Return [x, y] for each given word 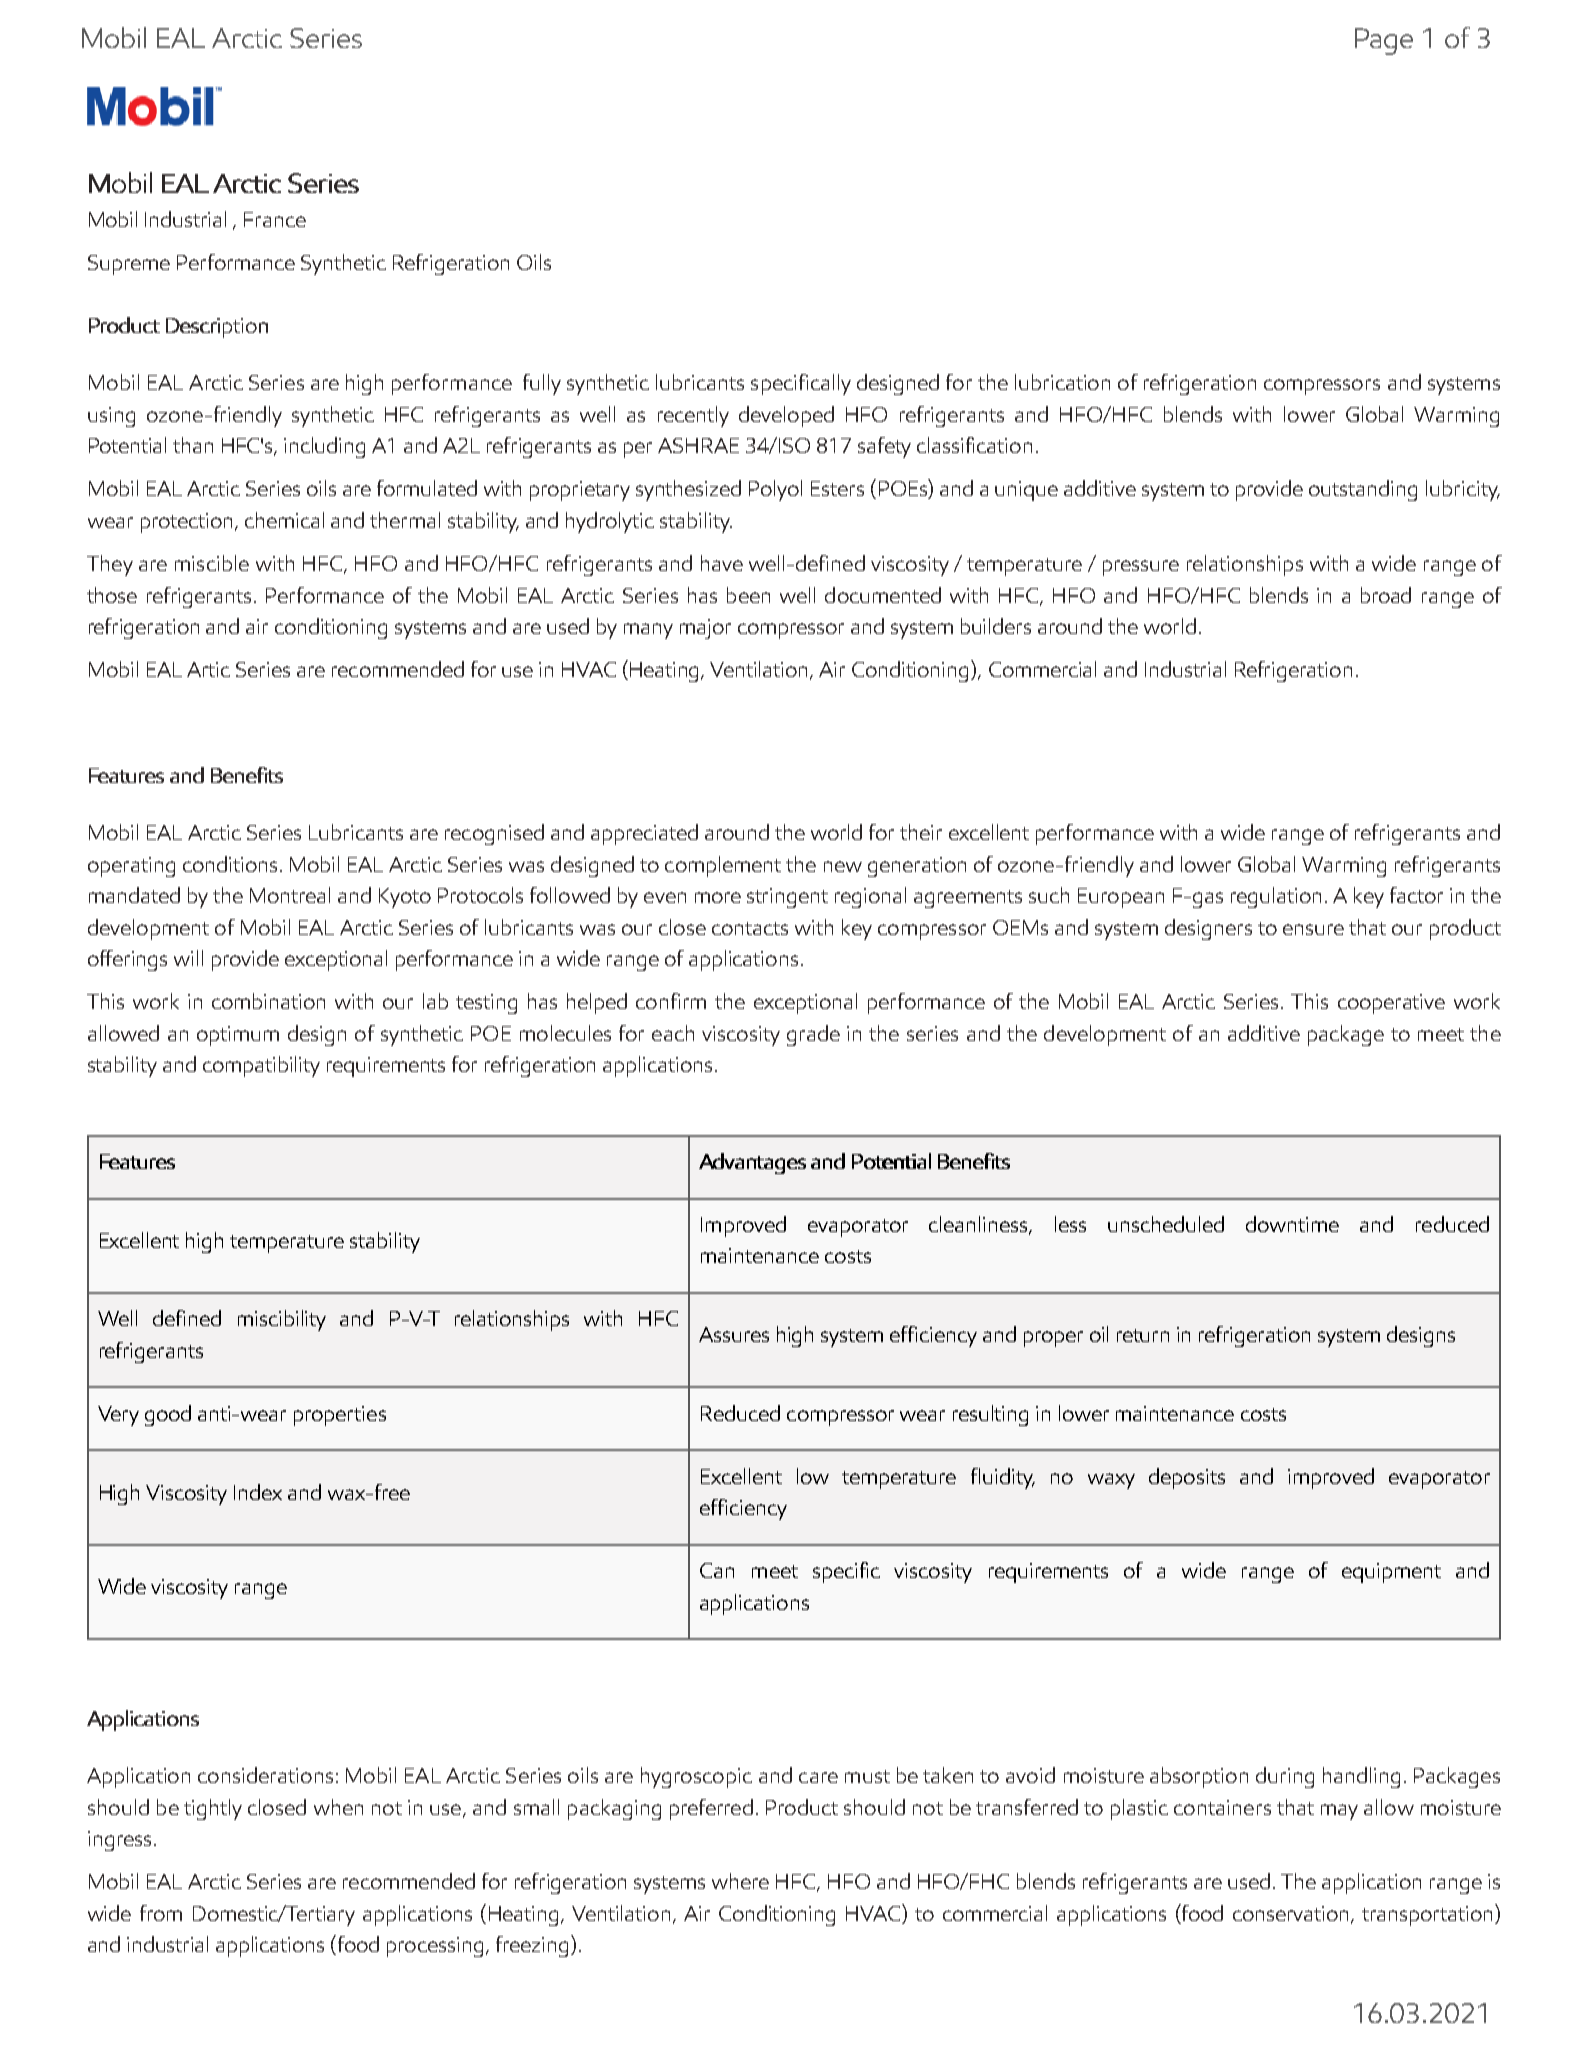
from [161, 1913]
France [275, 219]
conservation [1292, 1915]
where [740, 1881]
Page [1384, 41]
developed [786, 416]
